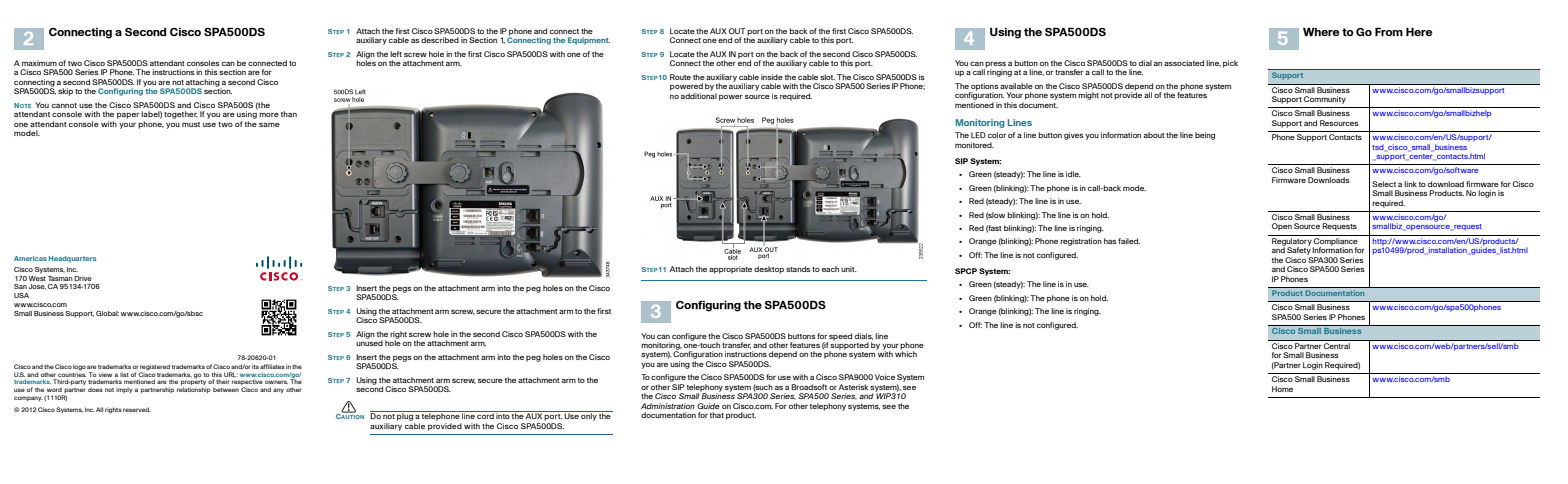 This document has width=1568, height=484. Describe the element at coordinates (1184, 63) in the document. I see `associated` at that location.
